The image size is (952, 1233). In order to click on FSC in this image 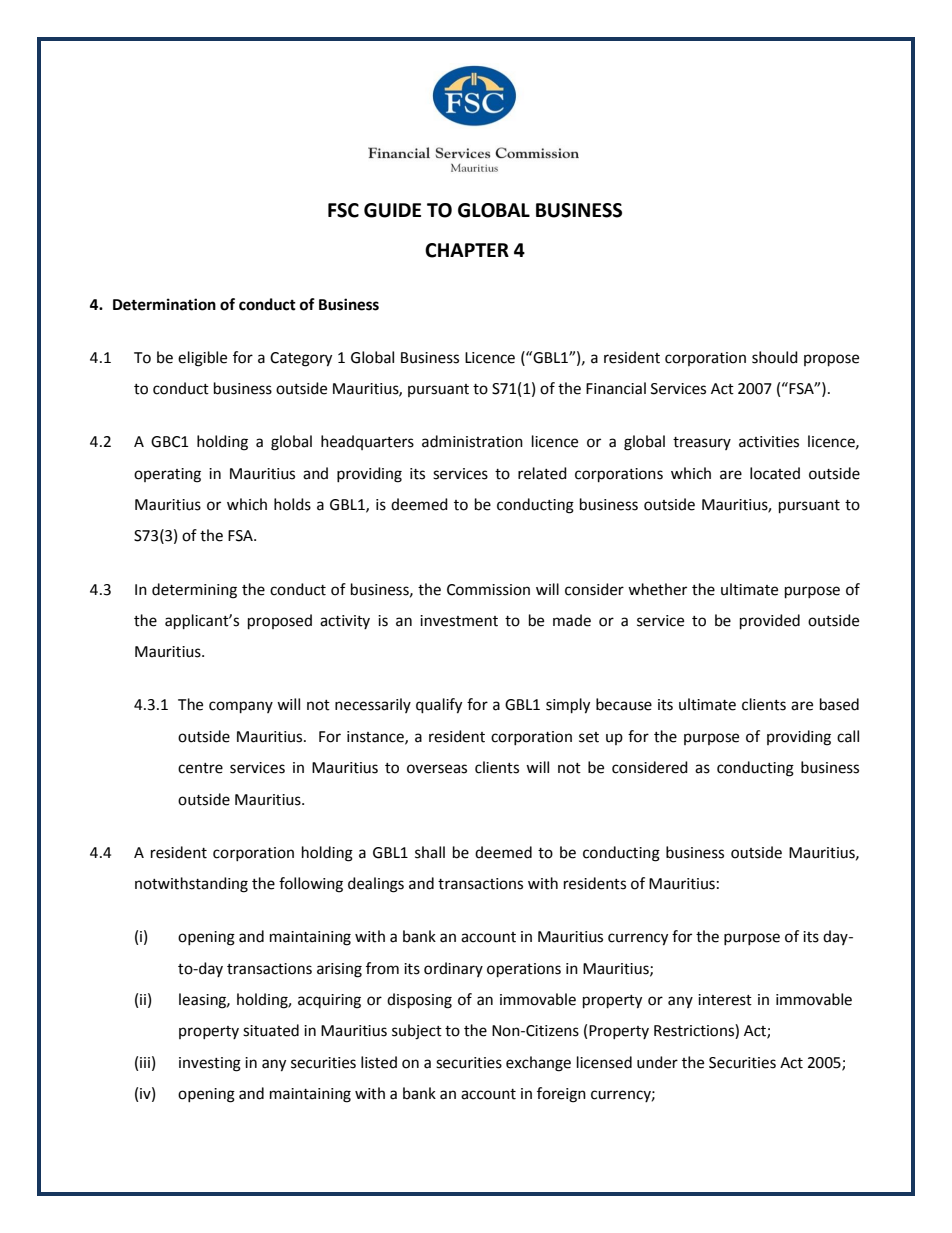, I will do `click(343, 210)`.
